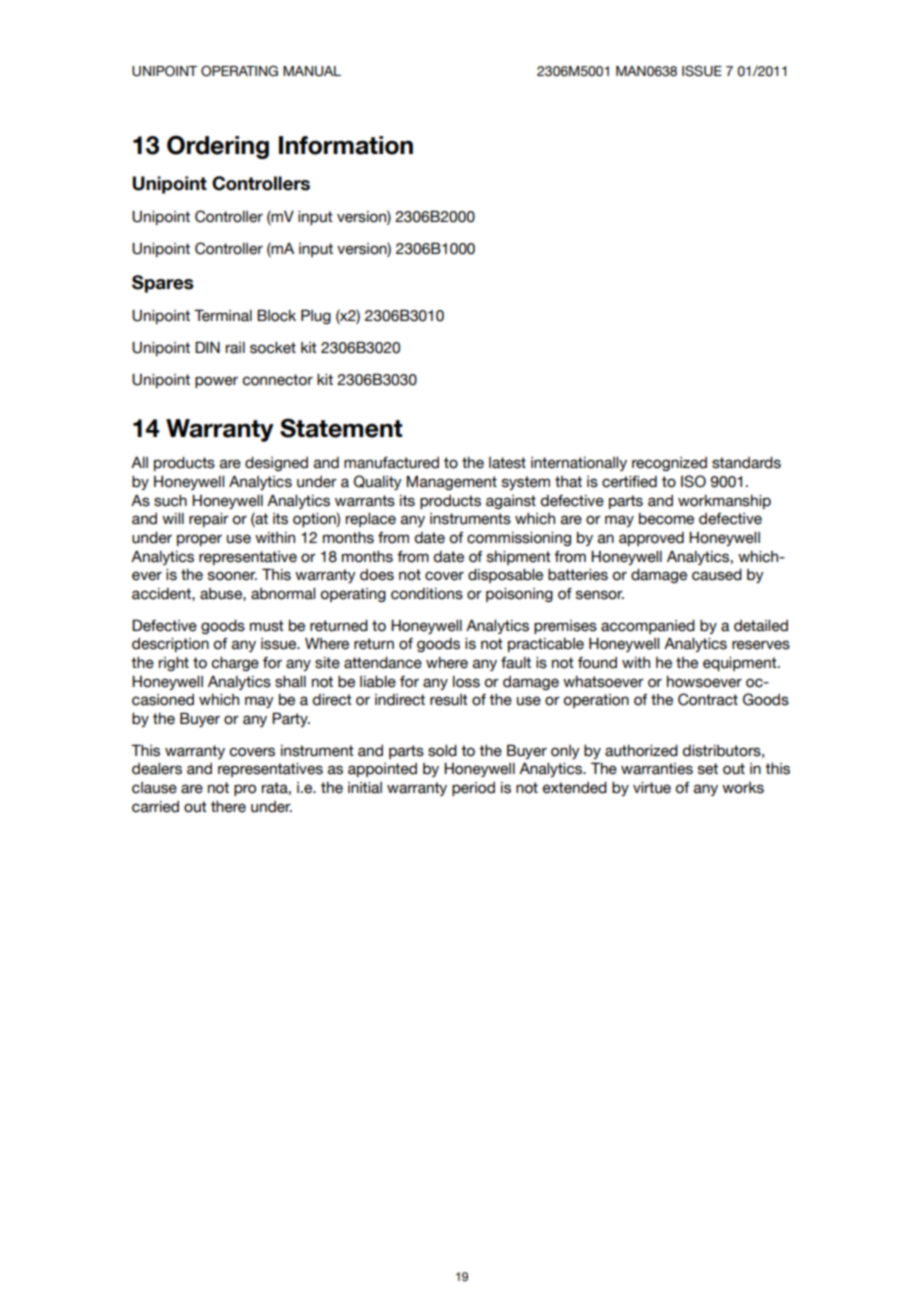  Describe the element at coordinates (473, 789) in the document. I see `period` at that location.
